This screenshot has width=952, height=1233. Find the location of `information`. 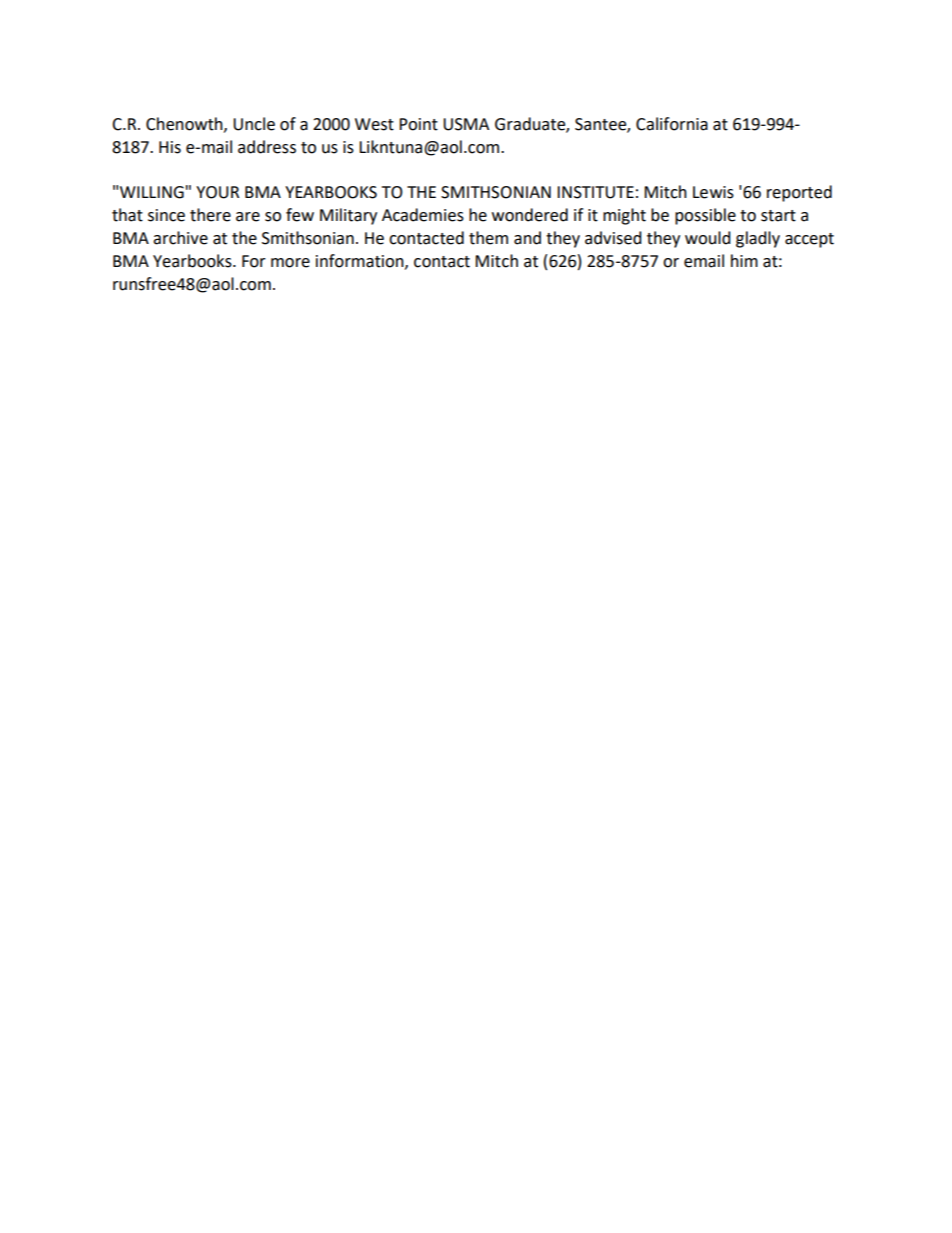

information is located at coordinates (361, 261).
